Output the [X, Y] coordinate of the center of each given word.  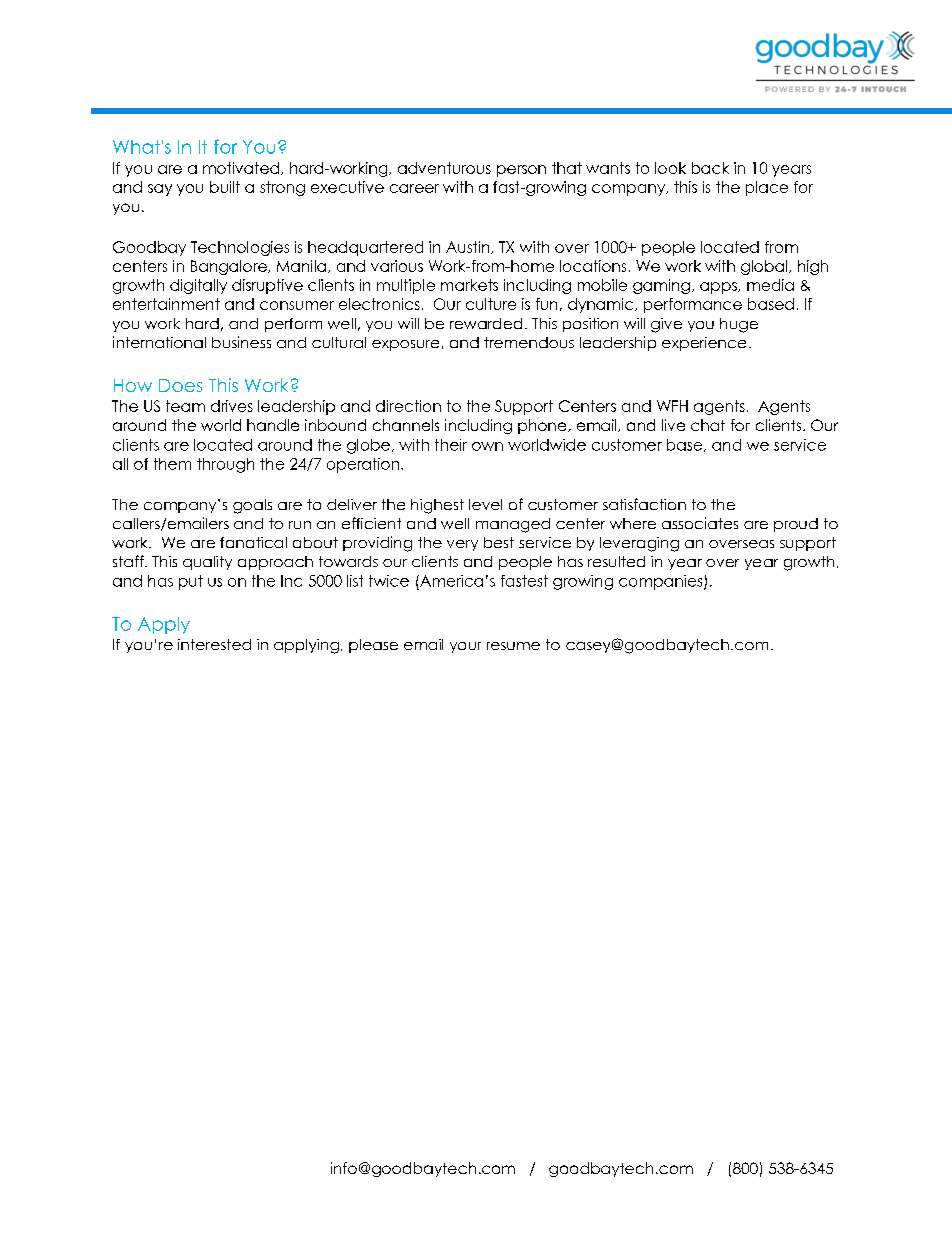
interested [214, 644]
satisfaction [644, 504]
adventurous [444, 168]
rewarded [486, 323]
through [225, 465]
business [241, 342]
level [485, 504]
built [225, 187]
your [465, 647]
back [710, 168]
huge [739, 325]
